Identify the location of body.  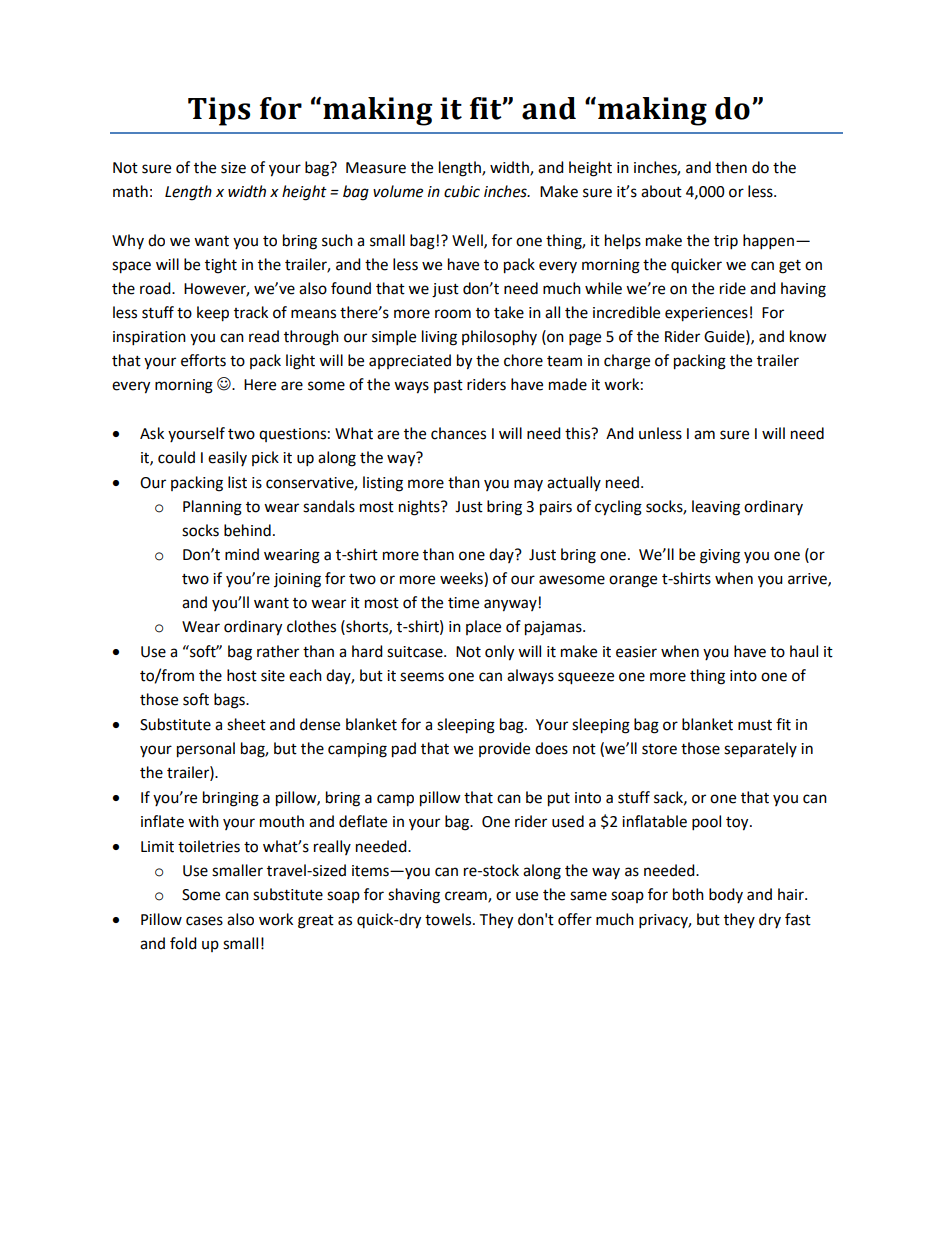
(726, 895).
